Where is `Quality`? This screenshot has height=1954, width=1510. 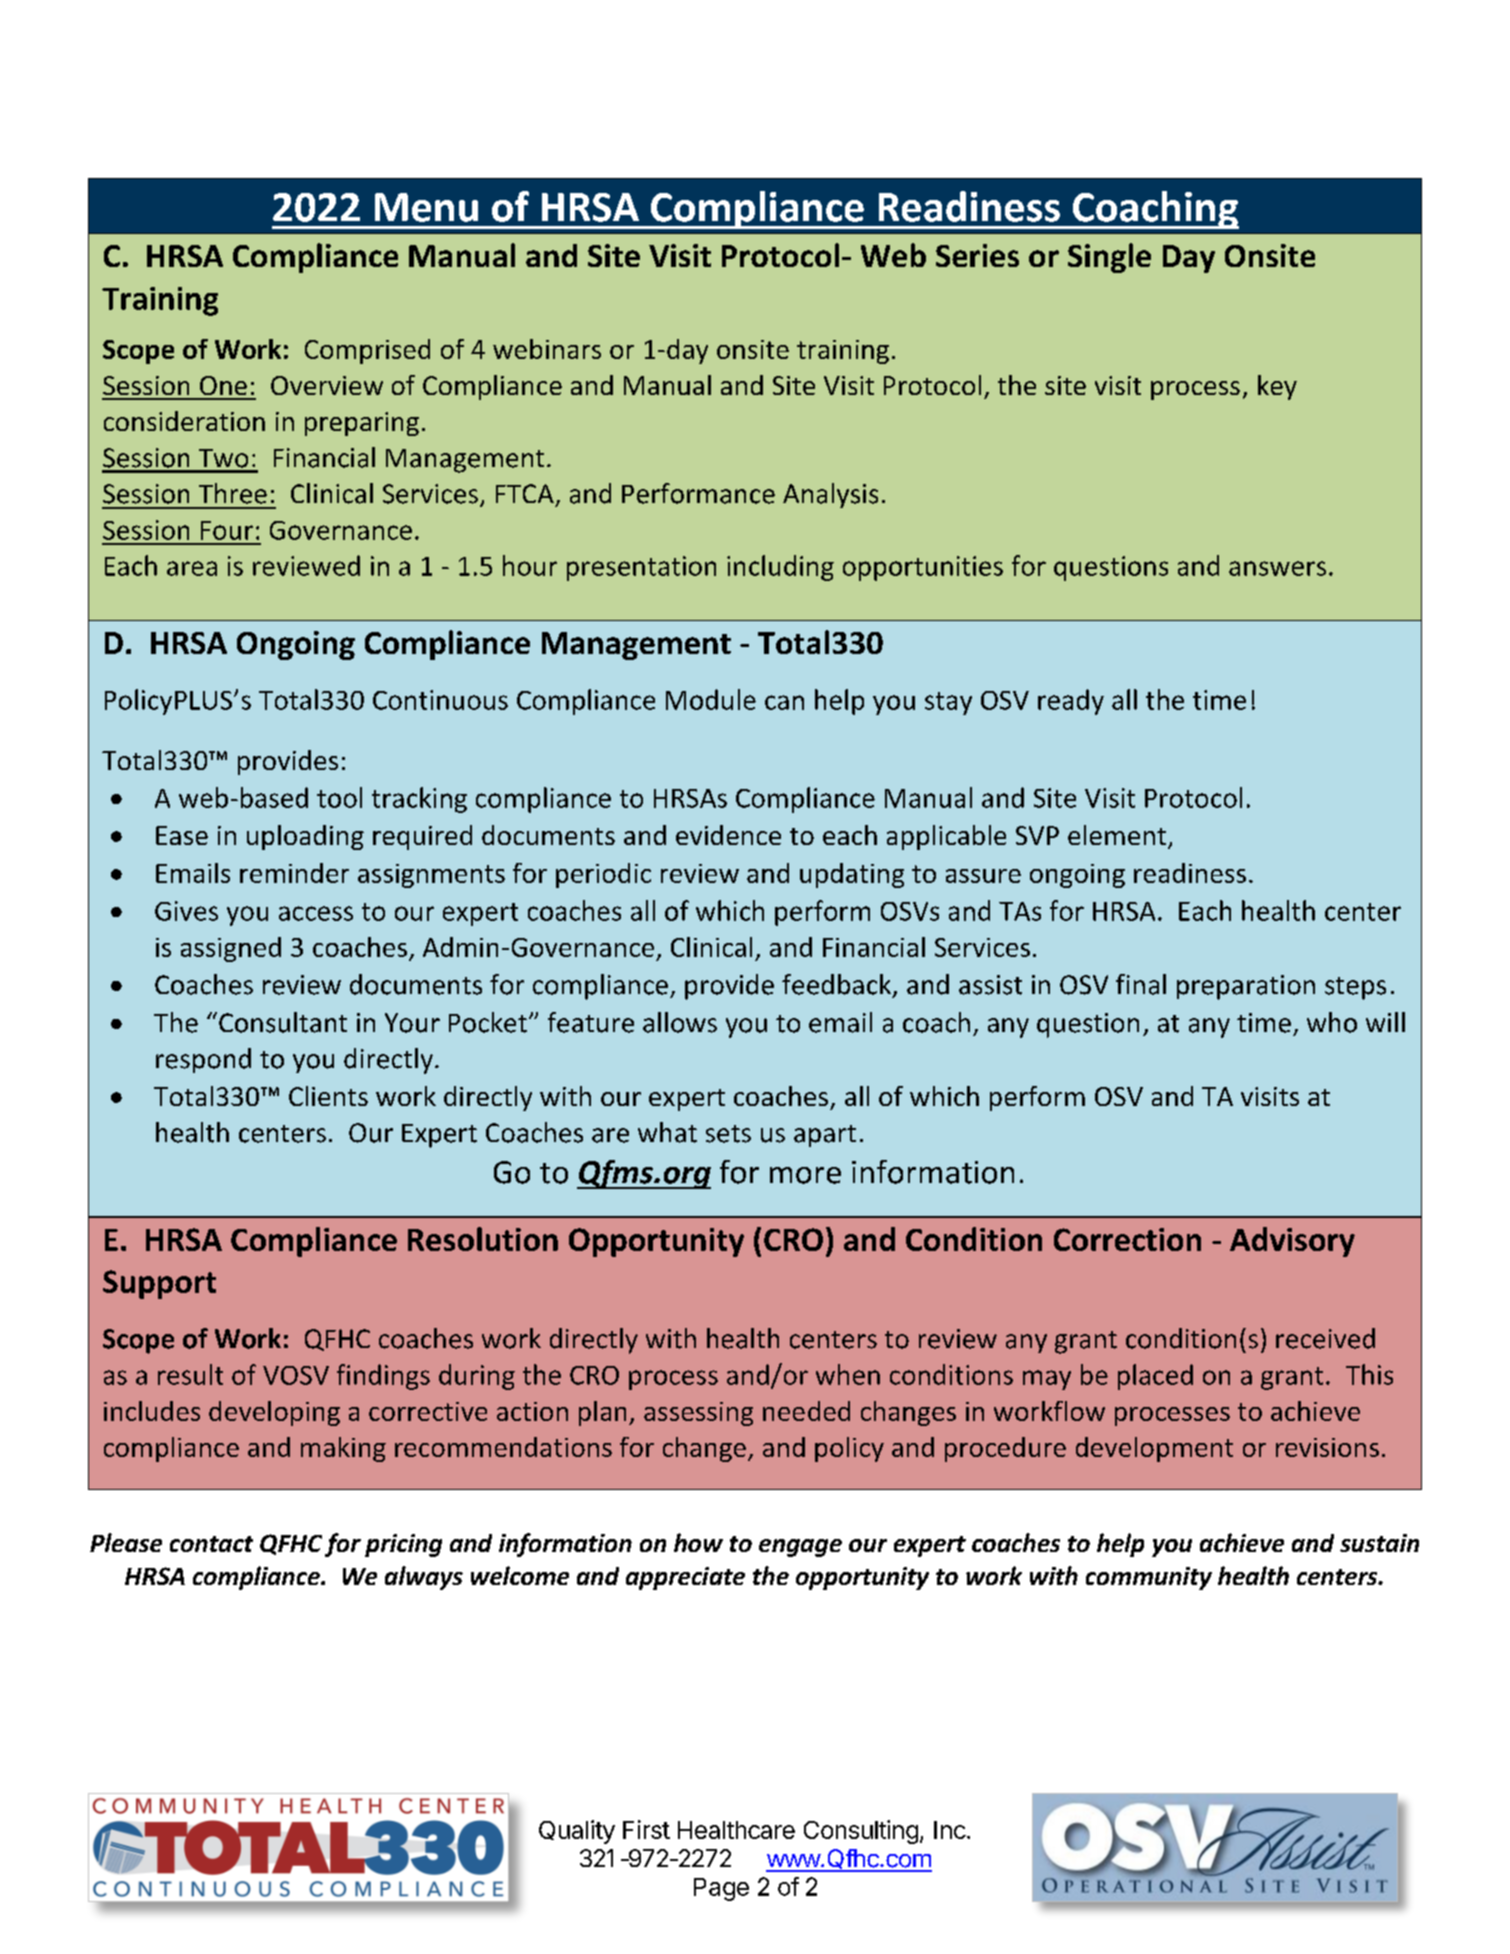 Quality is located at coordinates (577, 1832).
